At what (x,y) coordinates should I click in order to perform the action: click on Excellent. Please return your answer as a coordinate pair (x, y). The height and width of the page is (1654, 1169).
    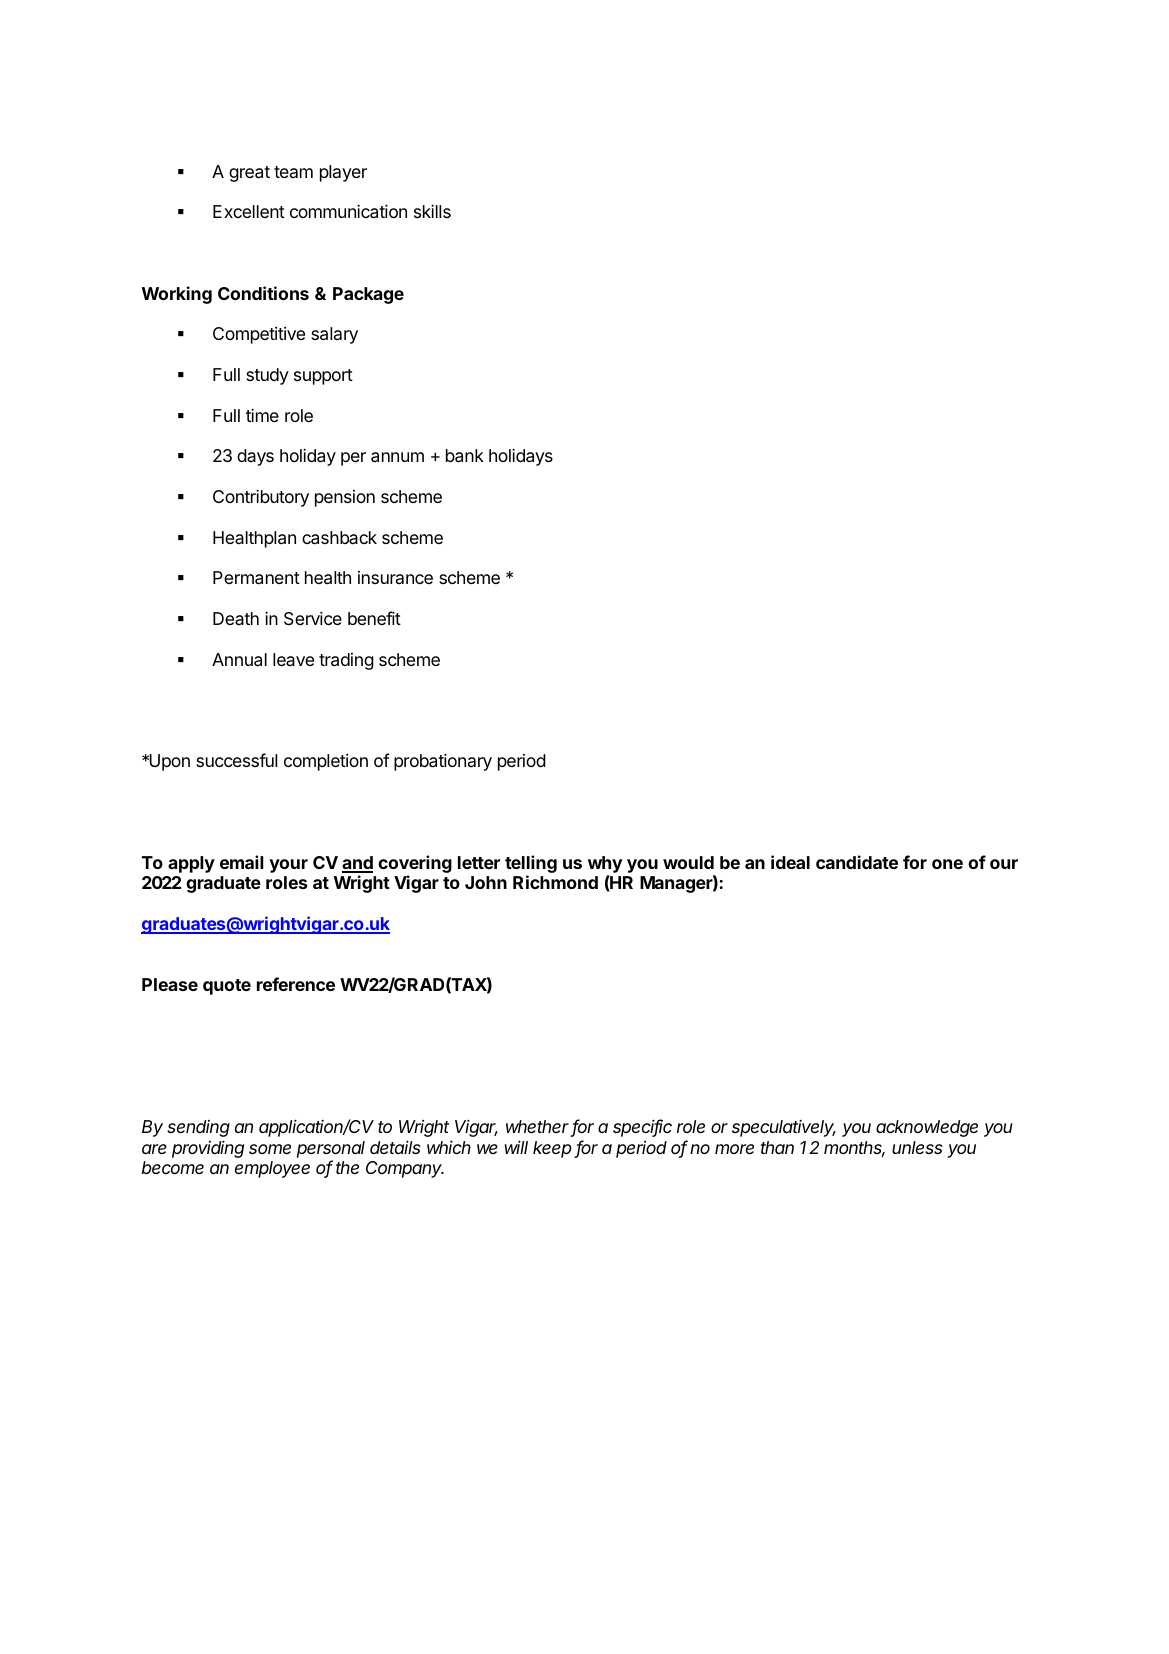
    Looking at the image, I should click on (249, 211).
